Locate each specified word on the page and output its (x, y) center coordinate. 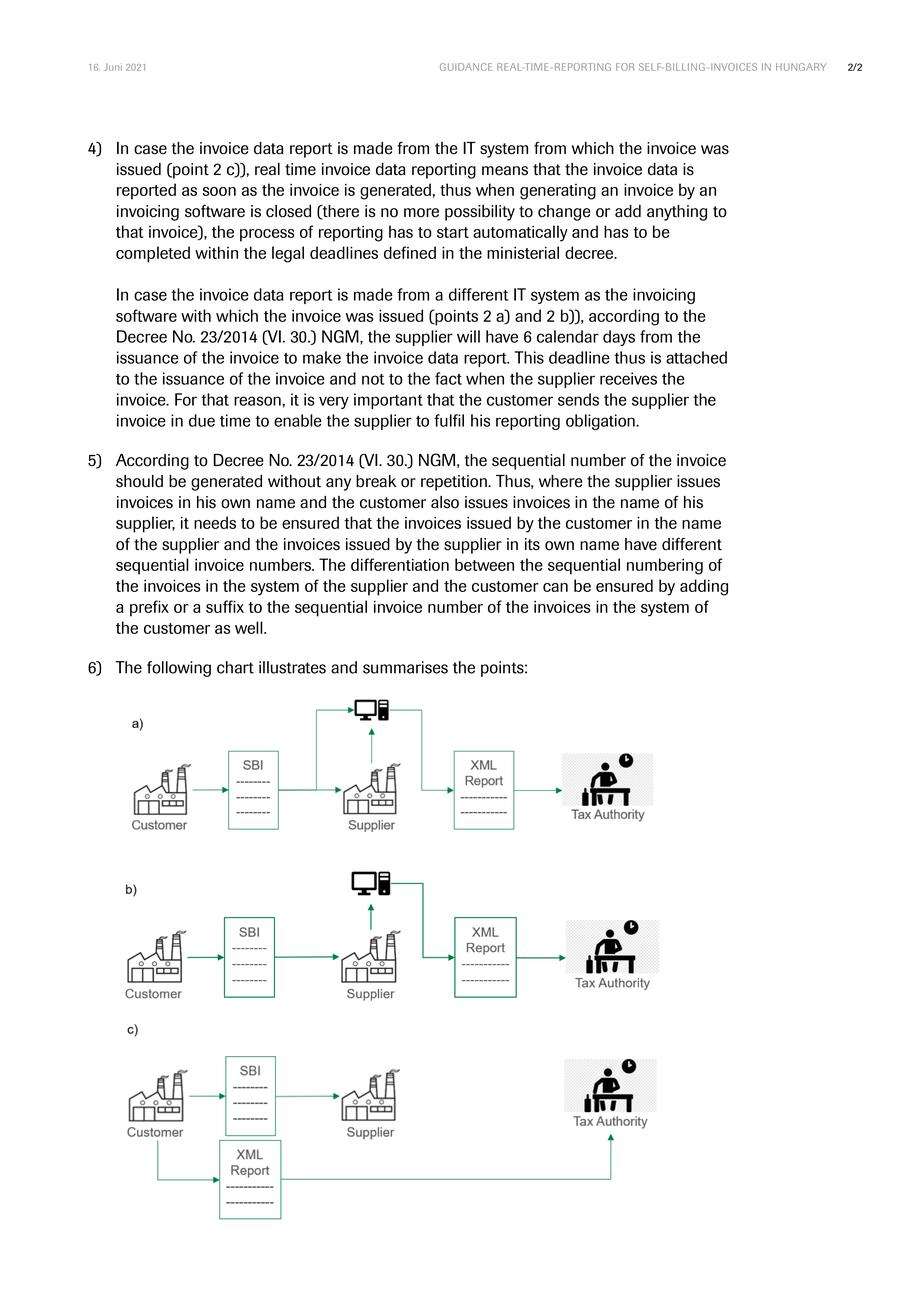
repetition (455, 483)
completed (153, 254)
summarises (405, 667)
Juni (113, 67)
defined (410, 252)
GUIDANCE (466, 67)
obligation (601, 422)
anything (677, 213)
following (179, 669)
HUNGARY (801, 67)
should (139, 481)
